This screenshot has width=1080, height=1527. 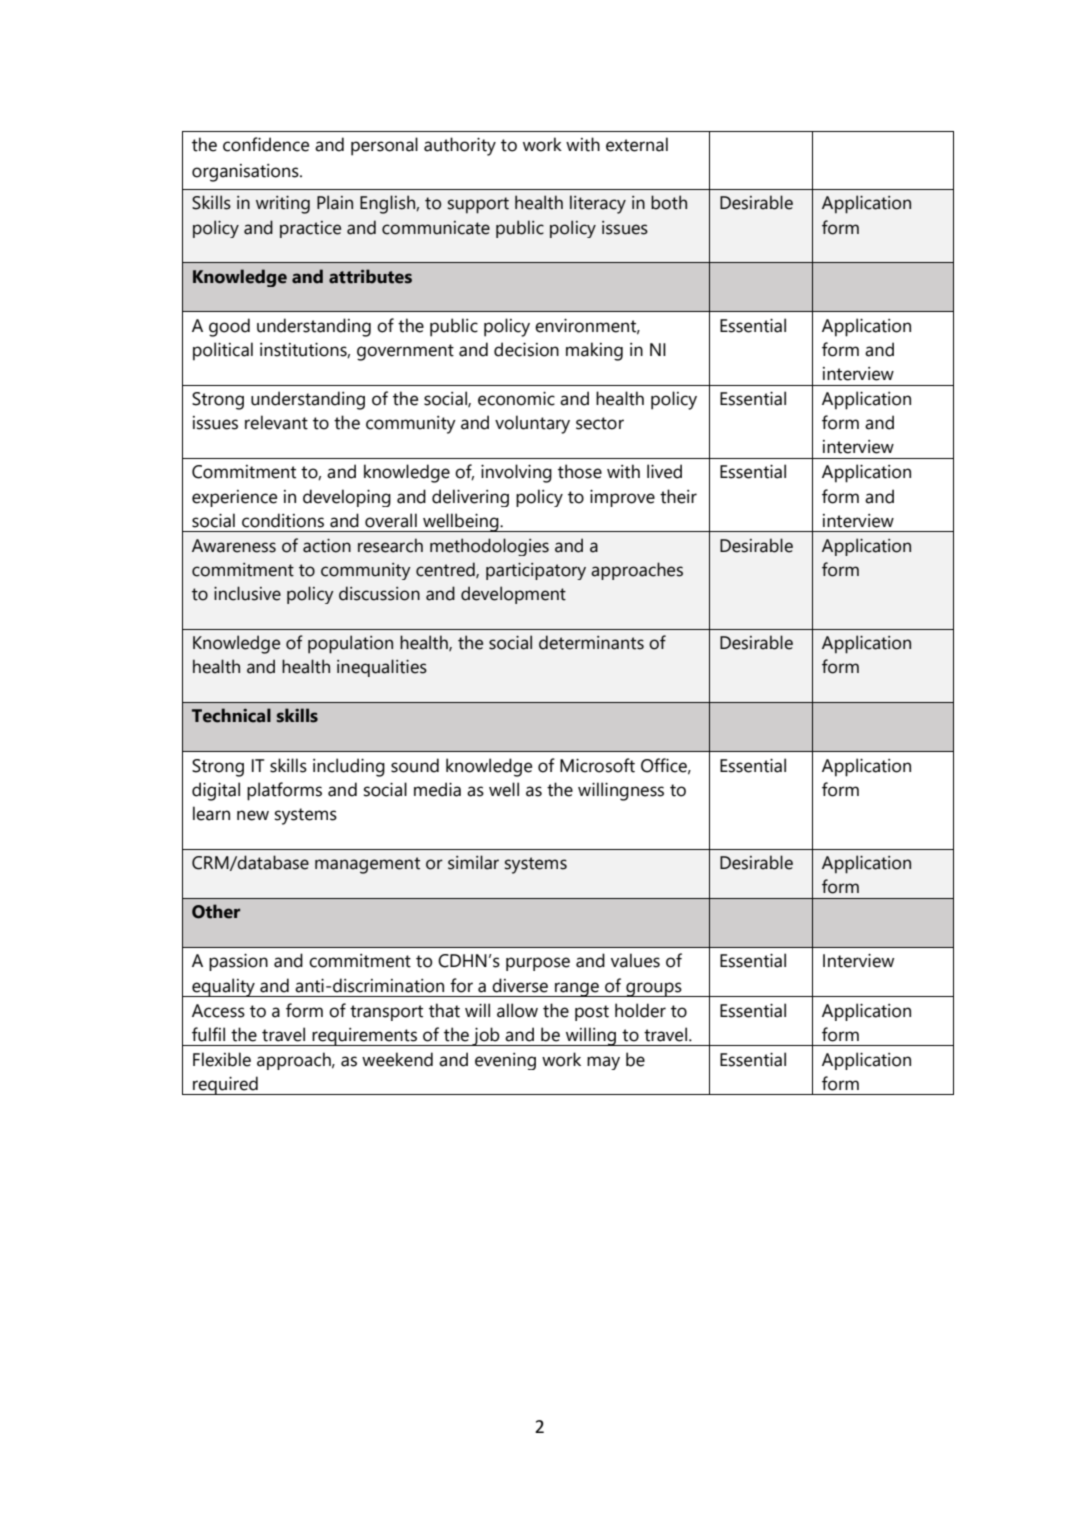 What do you see at coordinates (246, 173) in the screenshot?
I see `organisations` at bounding box center [246, 173].
